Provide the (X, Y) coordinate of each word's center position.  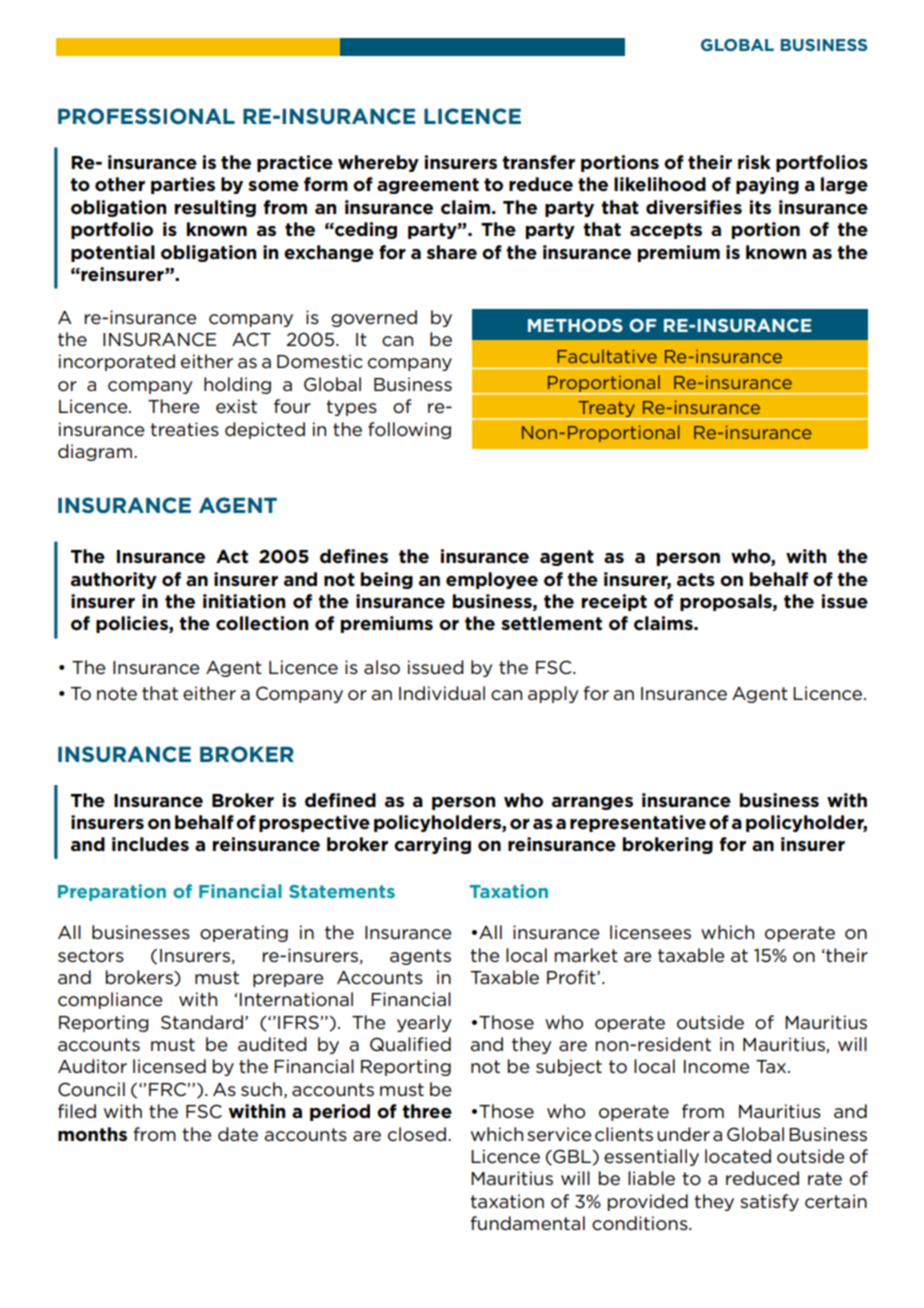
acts (696, 580)
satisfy (769, 1202)
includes (150, 844)
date (238, 1134)
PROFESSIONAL (146, 116)
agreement (428, 186)
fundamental (528, 1223)
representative (638, 823)
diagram (95, 452)
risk (754, 162)
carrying (432, 845)
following (409, 430)
